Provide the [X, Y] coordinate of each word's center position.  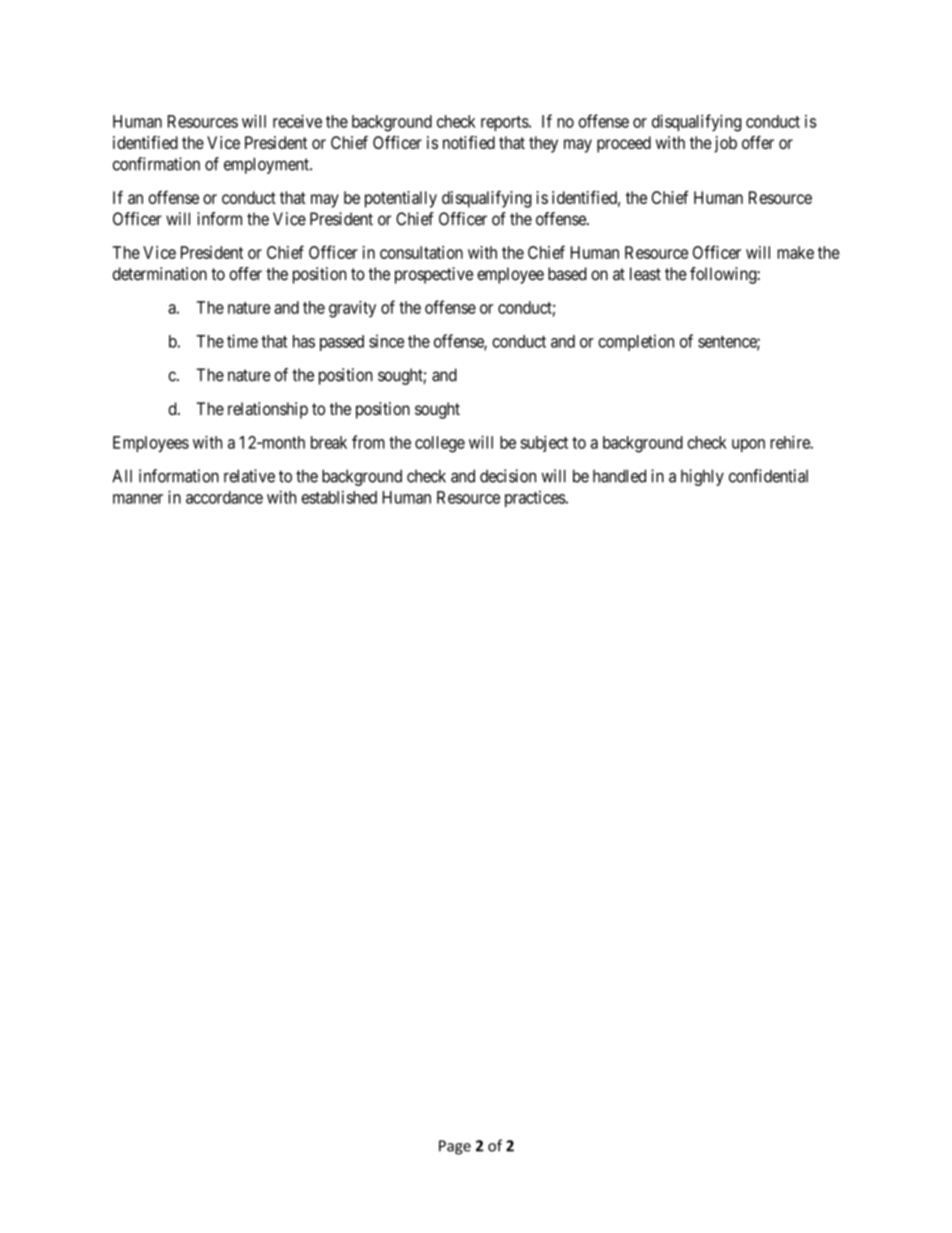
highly [702, 477]
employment [267, 165]
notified [469, 142]
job [725, 144]
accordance [224, 497]
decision [508, 476]
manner [138, 499]
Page [455, 1147]
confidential [768, 476]
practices [535, 498]
